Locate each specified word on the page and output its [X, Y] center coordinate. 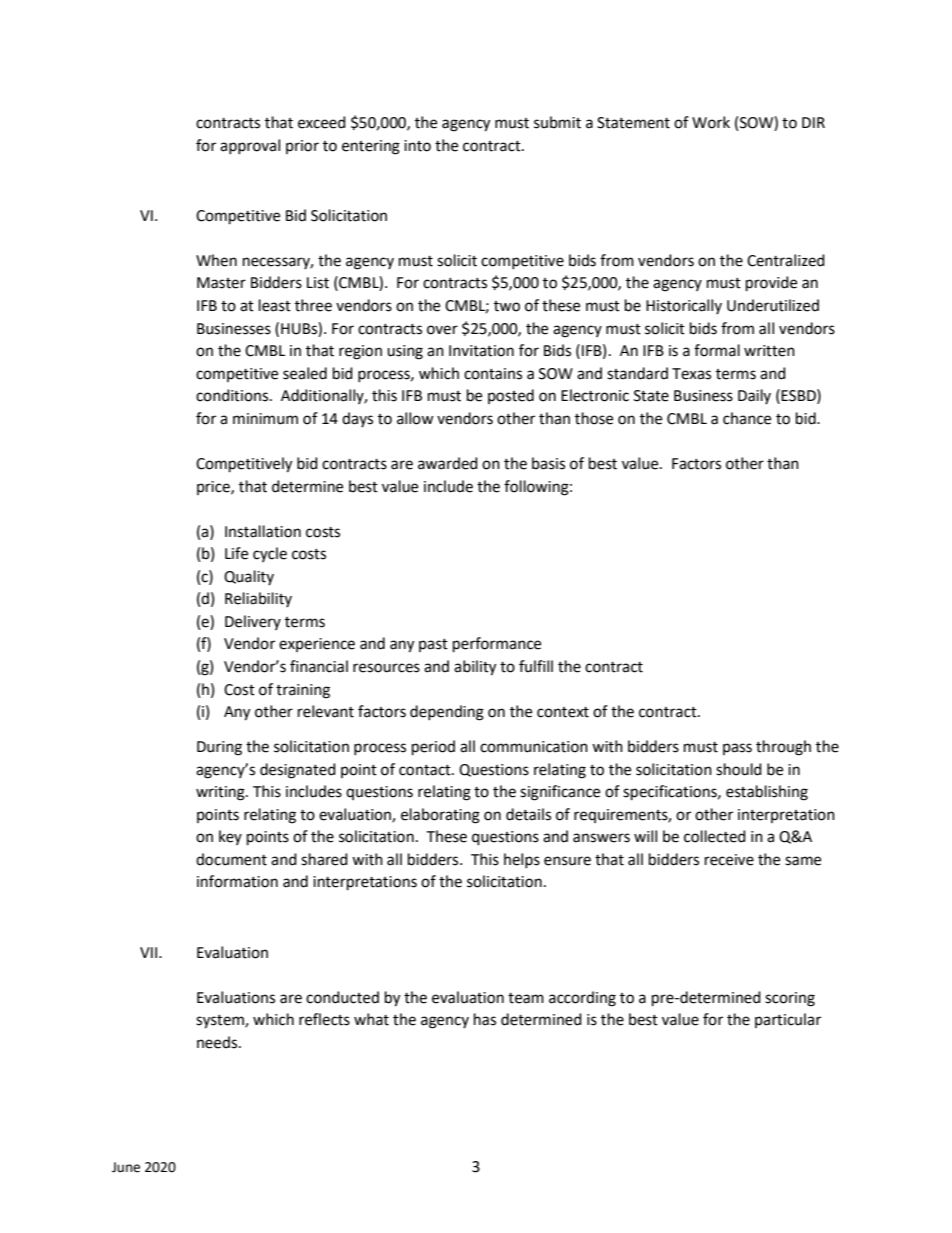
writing [221, 793]
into [417, 146]
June [126, 1167]
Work [711, 122]
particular [788, 1020]
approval [250, 146]
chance [747, 418]
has [485, 1019]
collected [715, 836]
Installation [263, 531]
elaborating [440, 816]
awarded [448, 463]
